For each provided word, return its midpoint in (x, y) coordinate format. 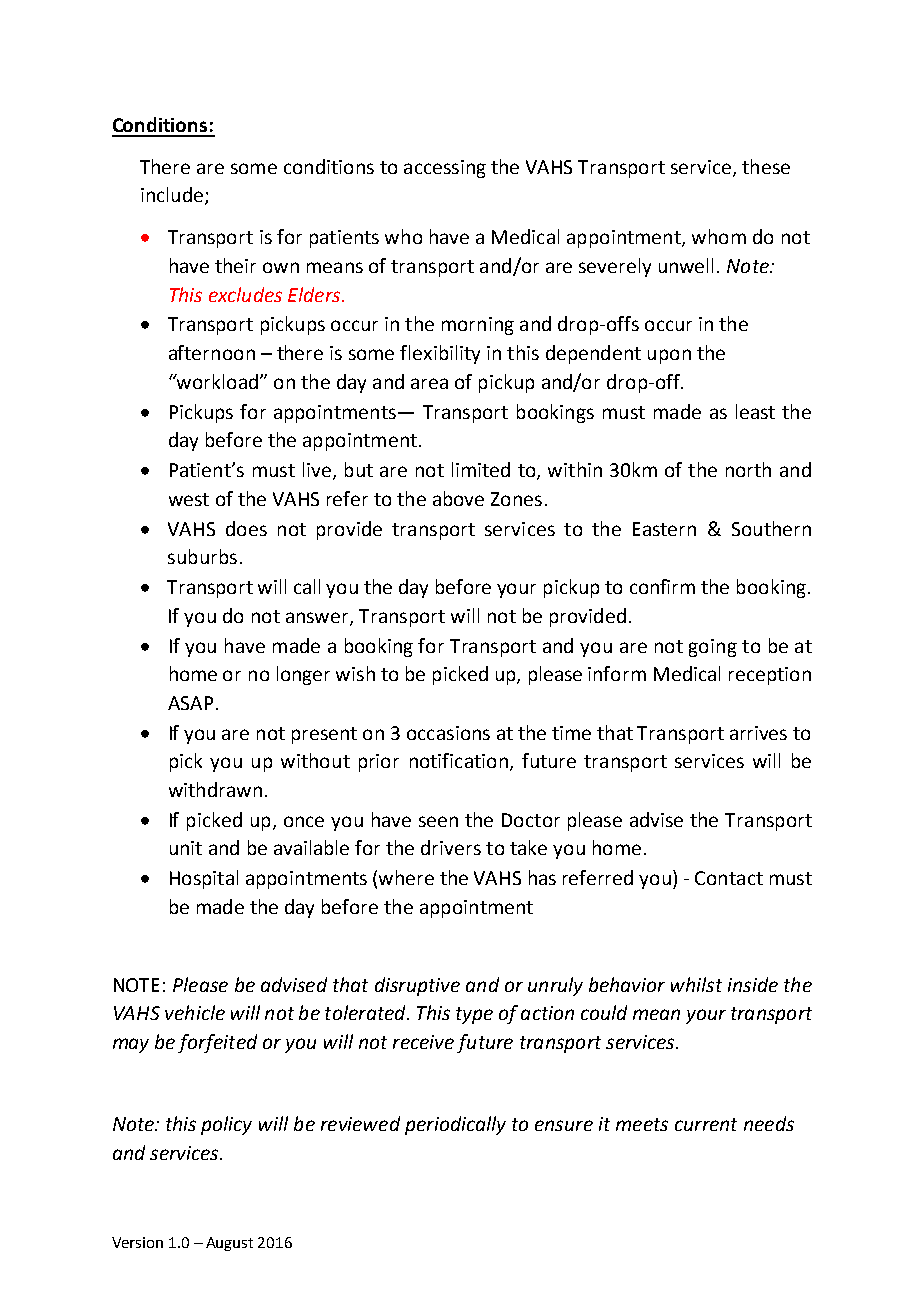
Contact (729, 878)
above (458, 498)
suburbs (202, 556)
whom (719, 236)
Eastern (664, 529)
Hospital (204, 879)
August (229, 1244)
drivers (451, 847)
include (172, 194)
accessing (445, 169)
